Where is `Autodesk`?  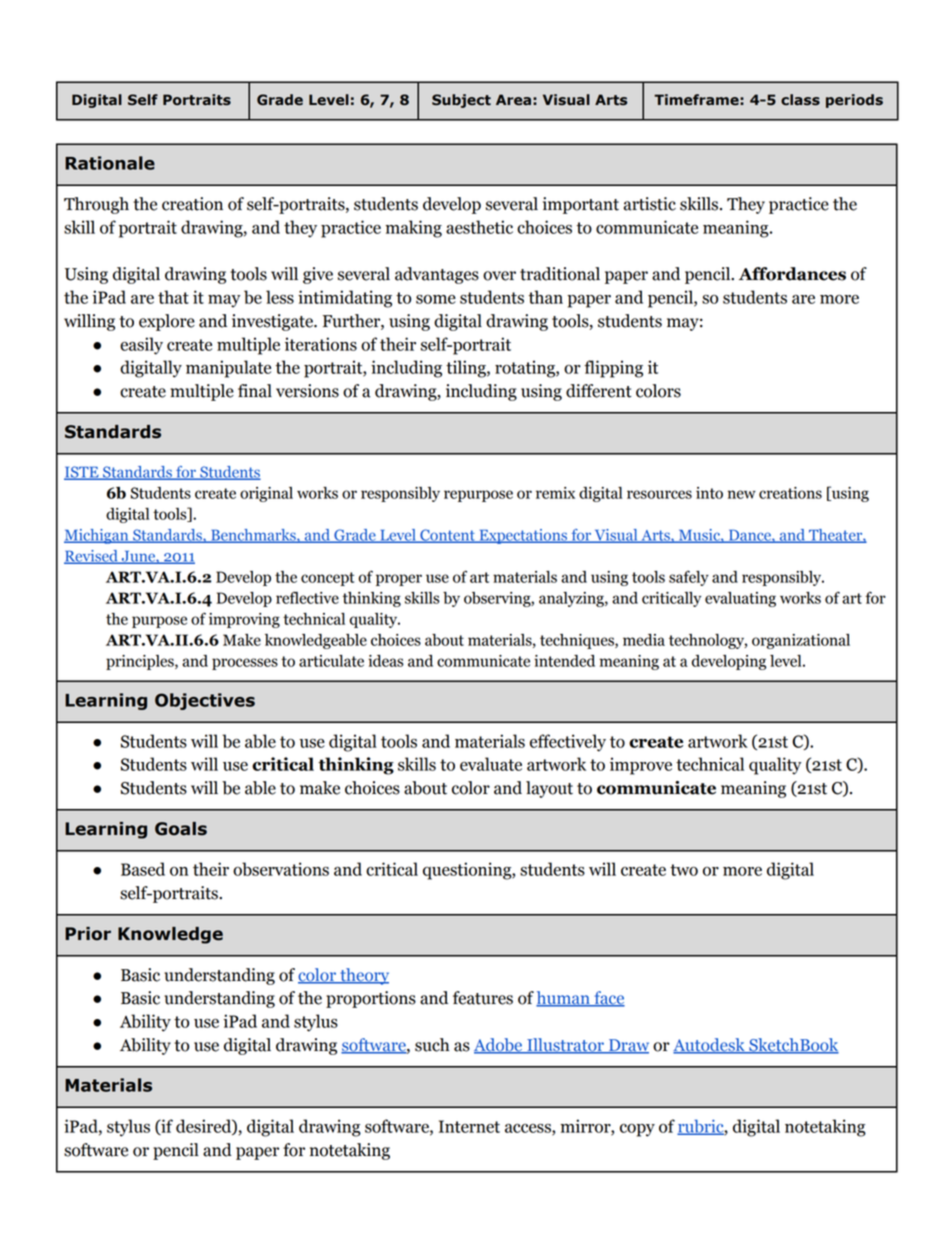
Autodesk is located at coordinates (710, 1046).
